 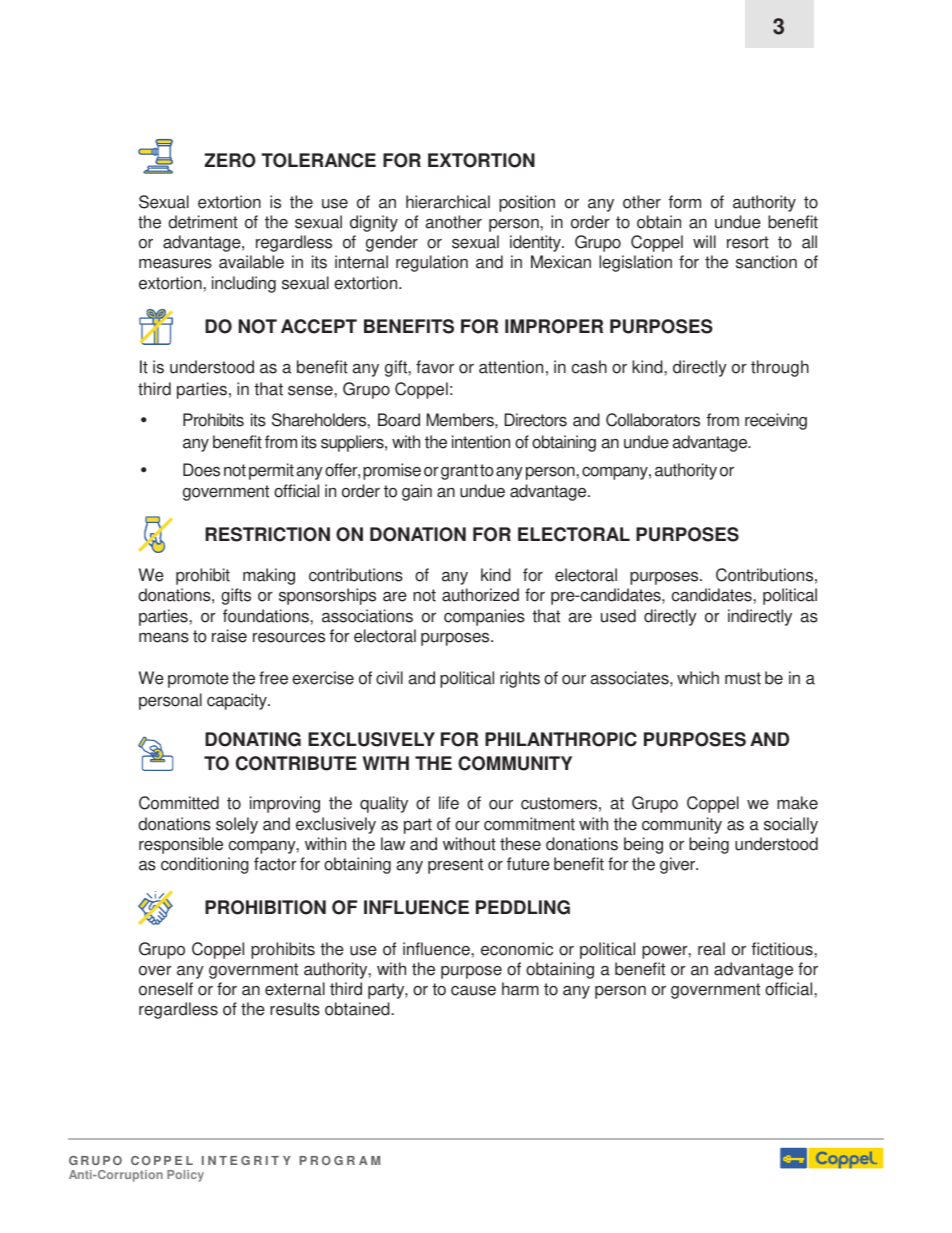 What do you see at coordinates (711, 949) in the screenshot?
I see `real` at bounding box center [711, 949].
